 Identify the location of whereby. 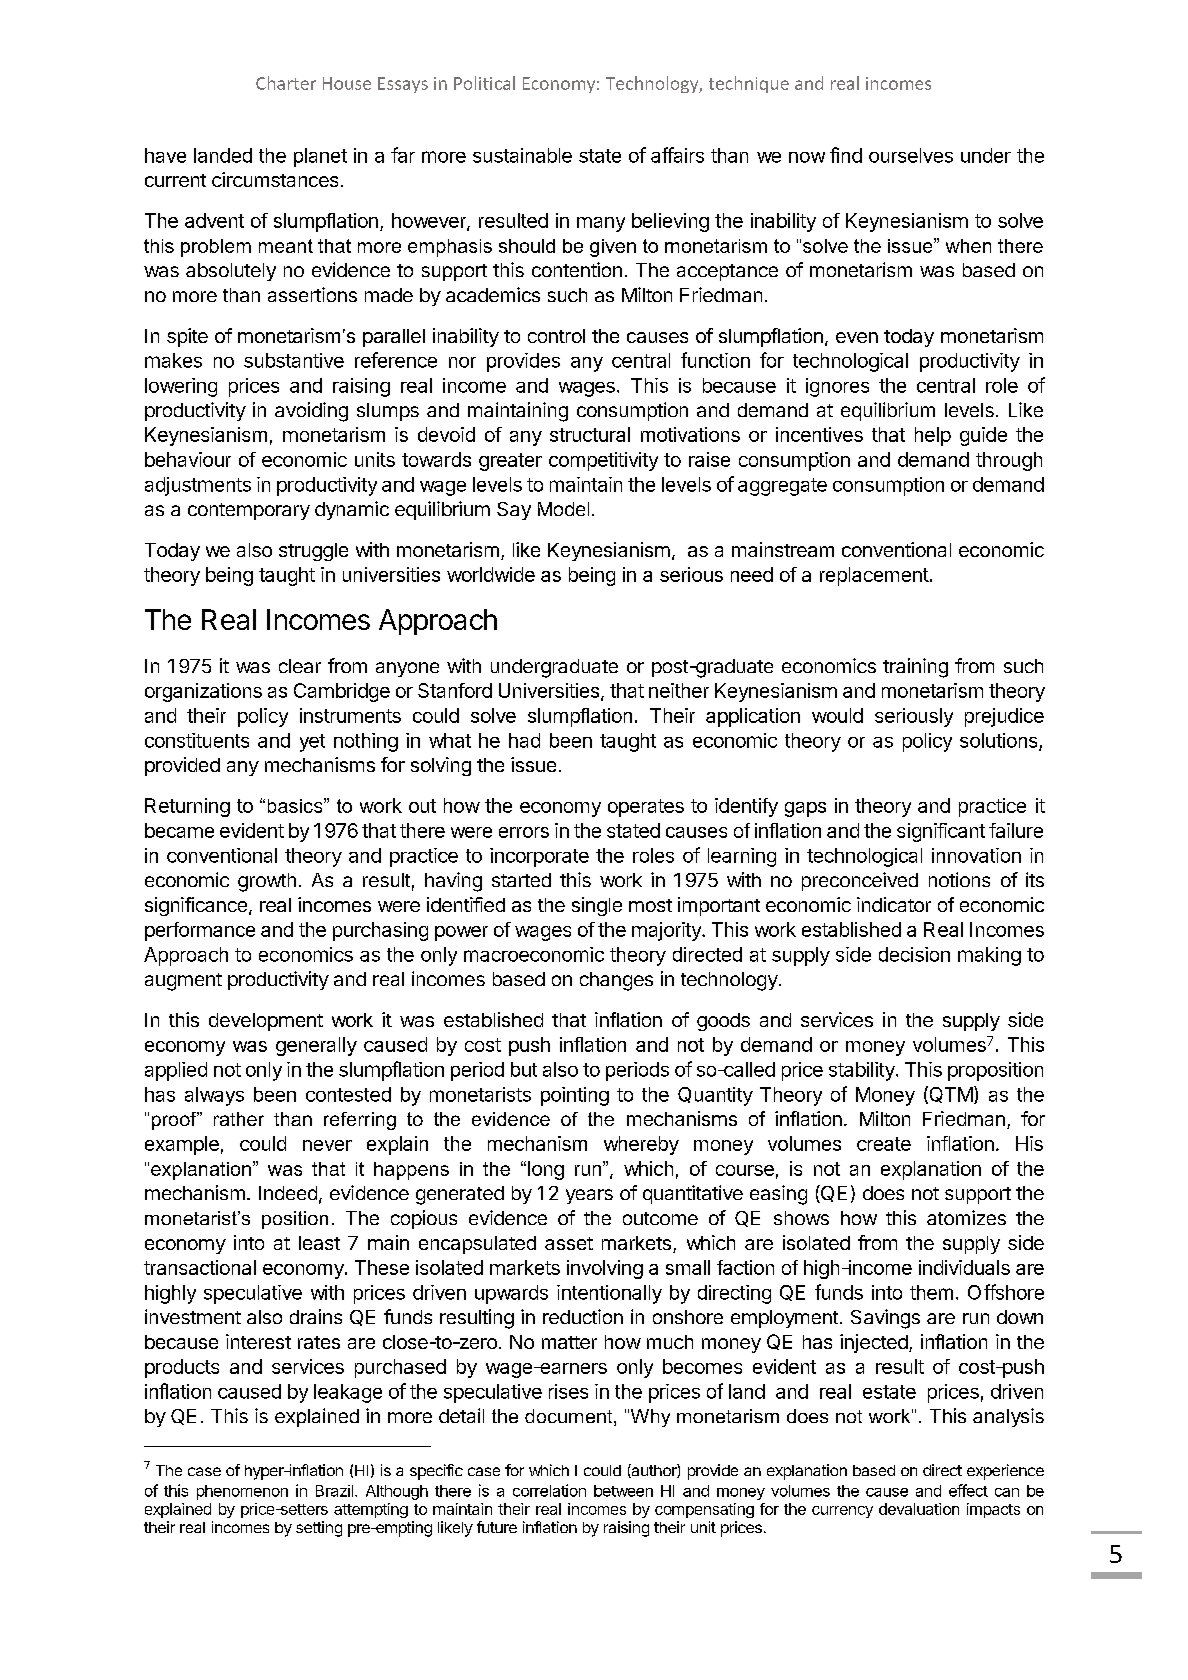
(641, 1145).
